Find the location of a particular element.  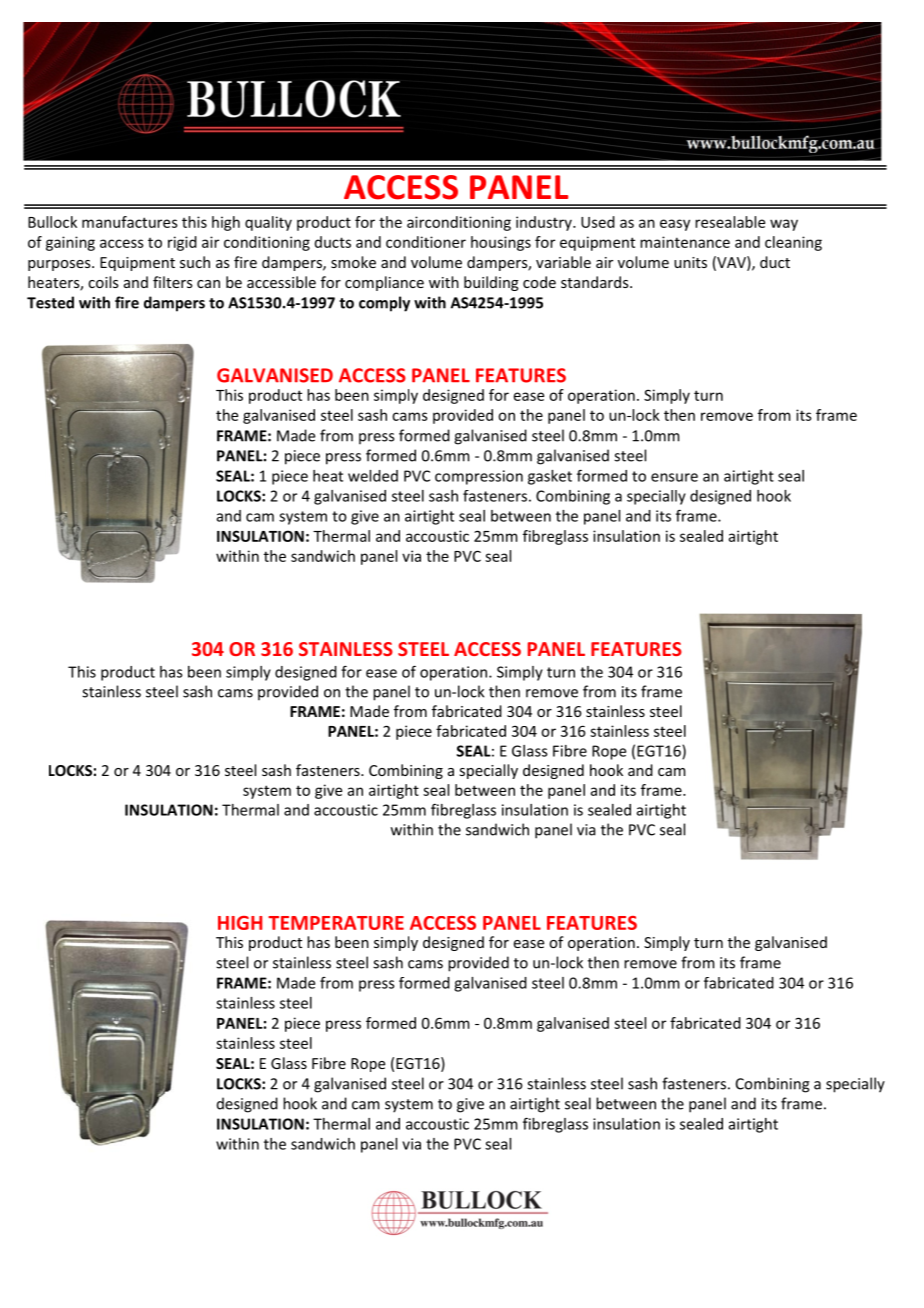

welded is located at coordinates (373, 476).
